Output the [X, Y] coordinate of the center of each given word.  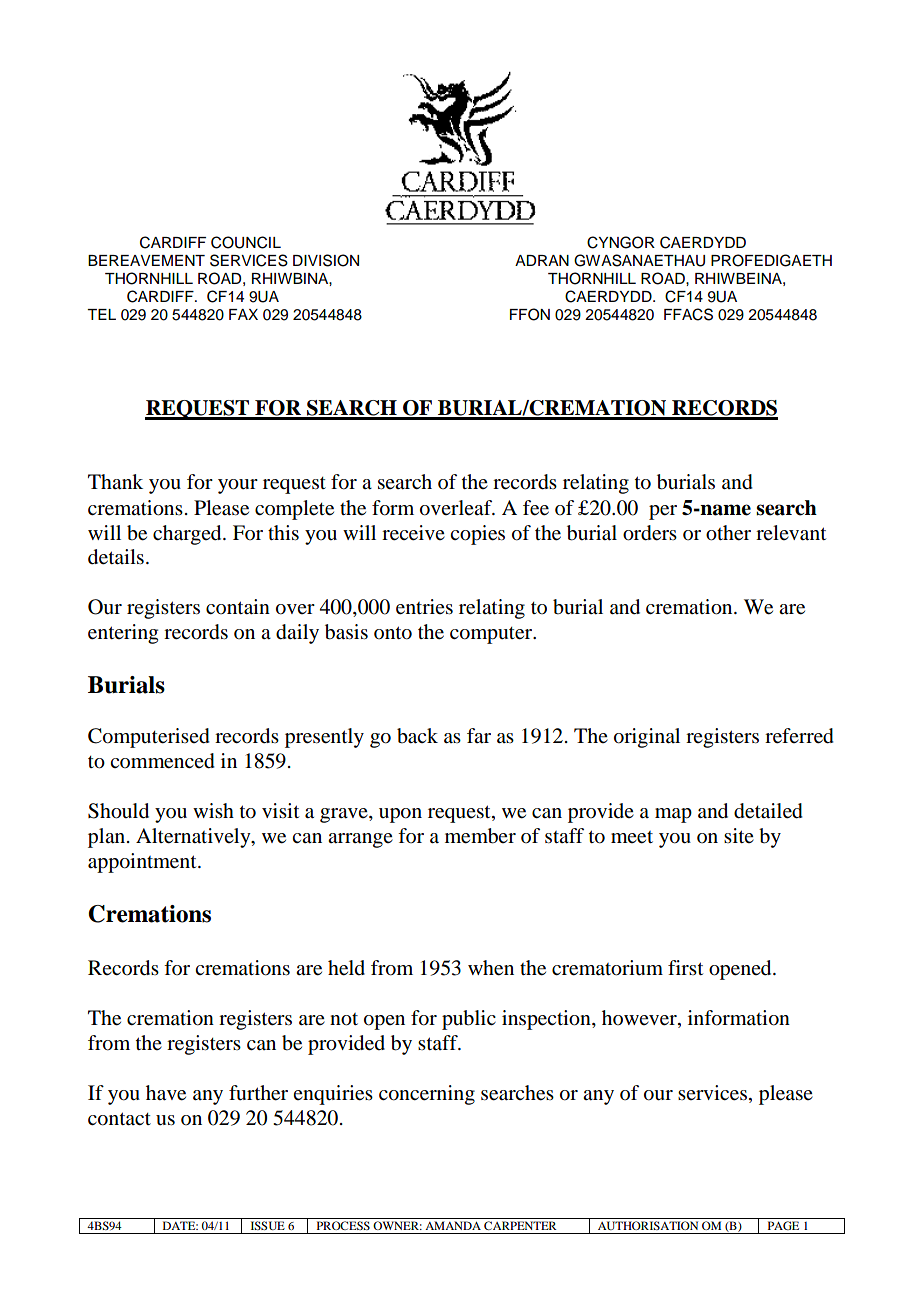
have [166, 1093]
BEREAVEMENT [146, 260]
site [739, 835]
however [640, 1019]
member [480, 836]
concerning [427, 1095]
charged [188, 535]
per [663, 512]
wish [213, 810]
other [728, 533]
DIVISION [326, 260]
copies [477, 535]
